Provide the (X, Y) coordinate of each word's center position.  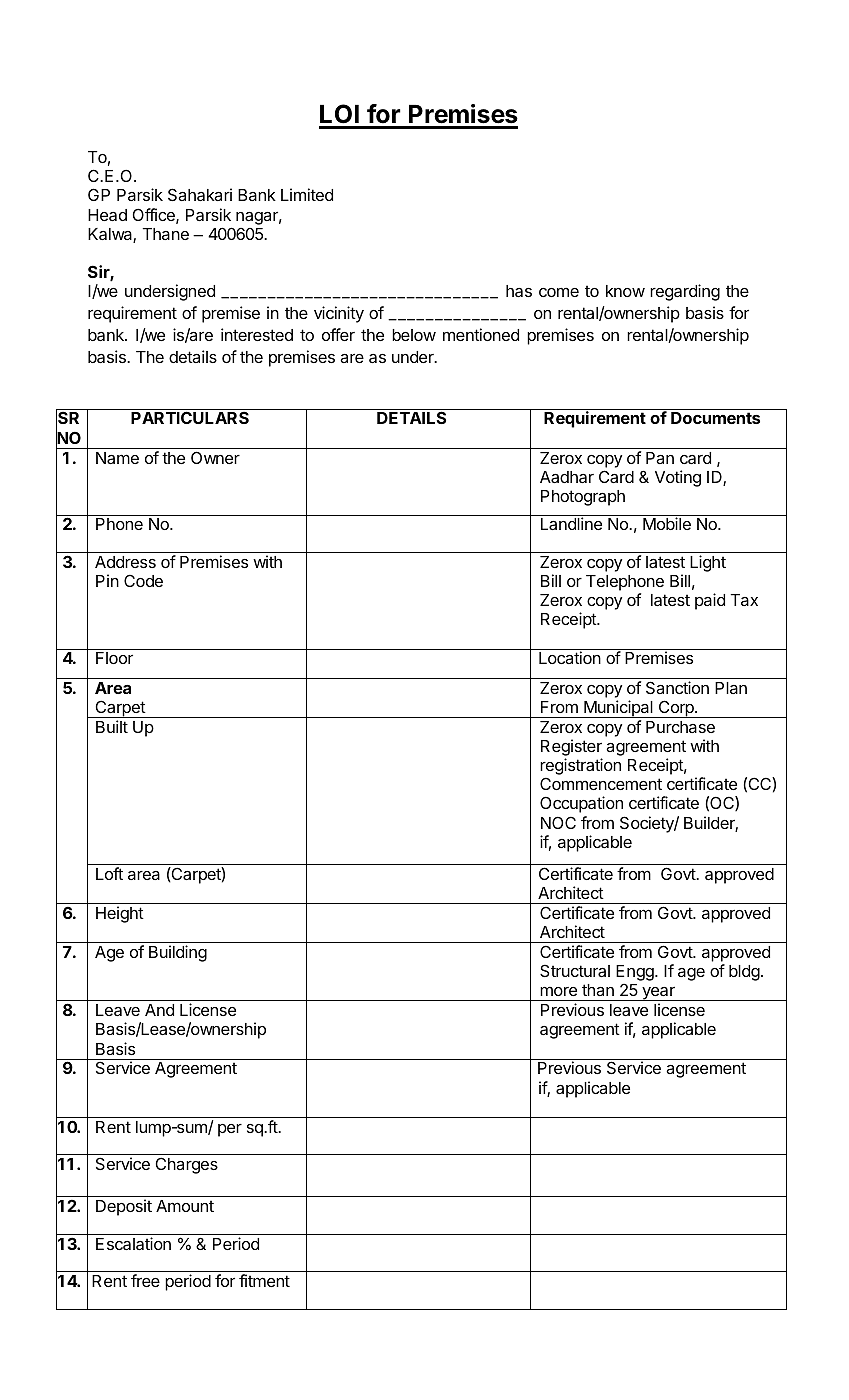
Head (107, 215)
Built (112, 726)
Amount (185, 1206)
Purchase (680, 727)
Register (571, 749)
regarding (685, 292)
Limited (307, 194)
